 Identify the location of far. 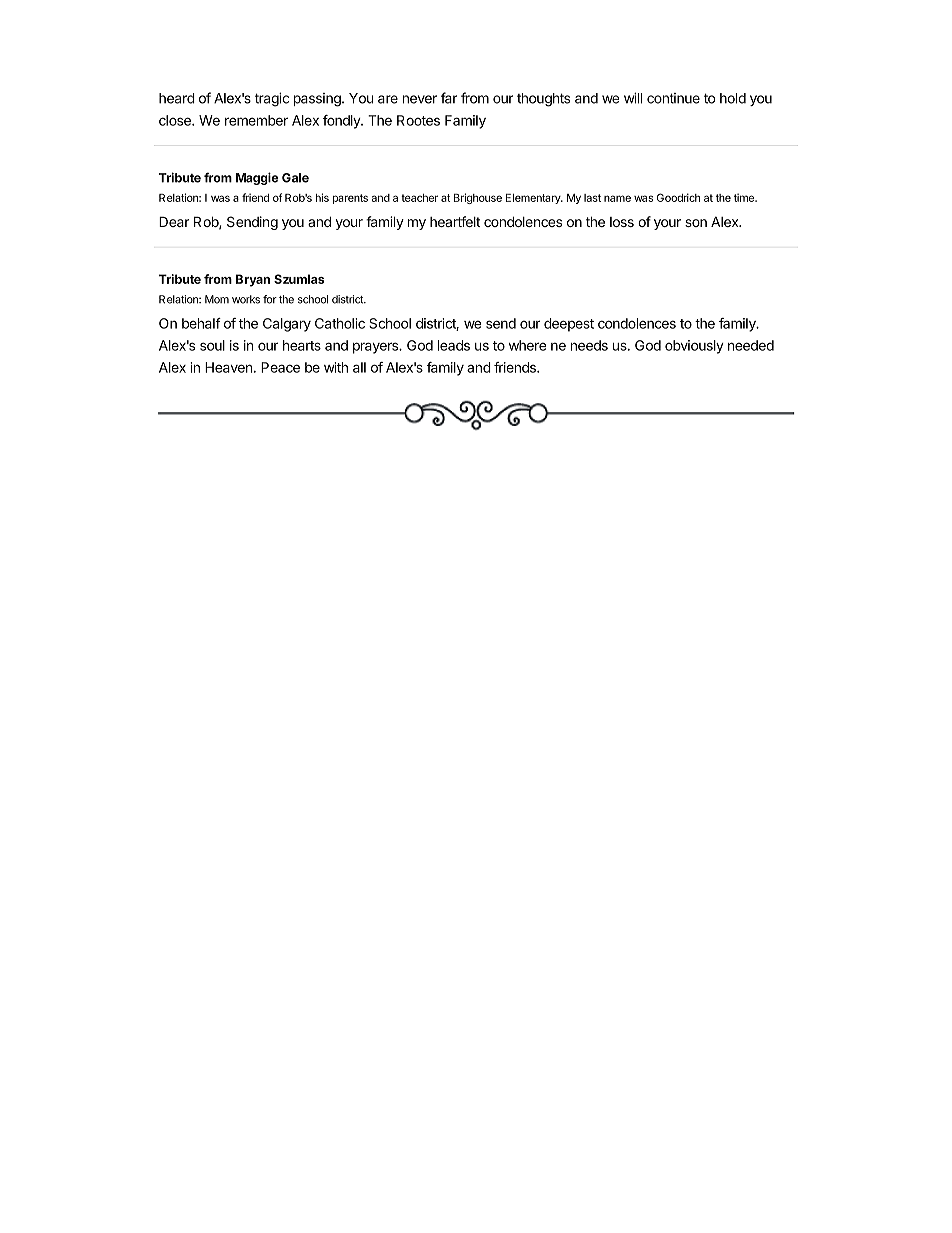
(449, 98).
